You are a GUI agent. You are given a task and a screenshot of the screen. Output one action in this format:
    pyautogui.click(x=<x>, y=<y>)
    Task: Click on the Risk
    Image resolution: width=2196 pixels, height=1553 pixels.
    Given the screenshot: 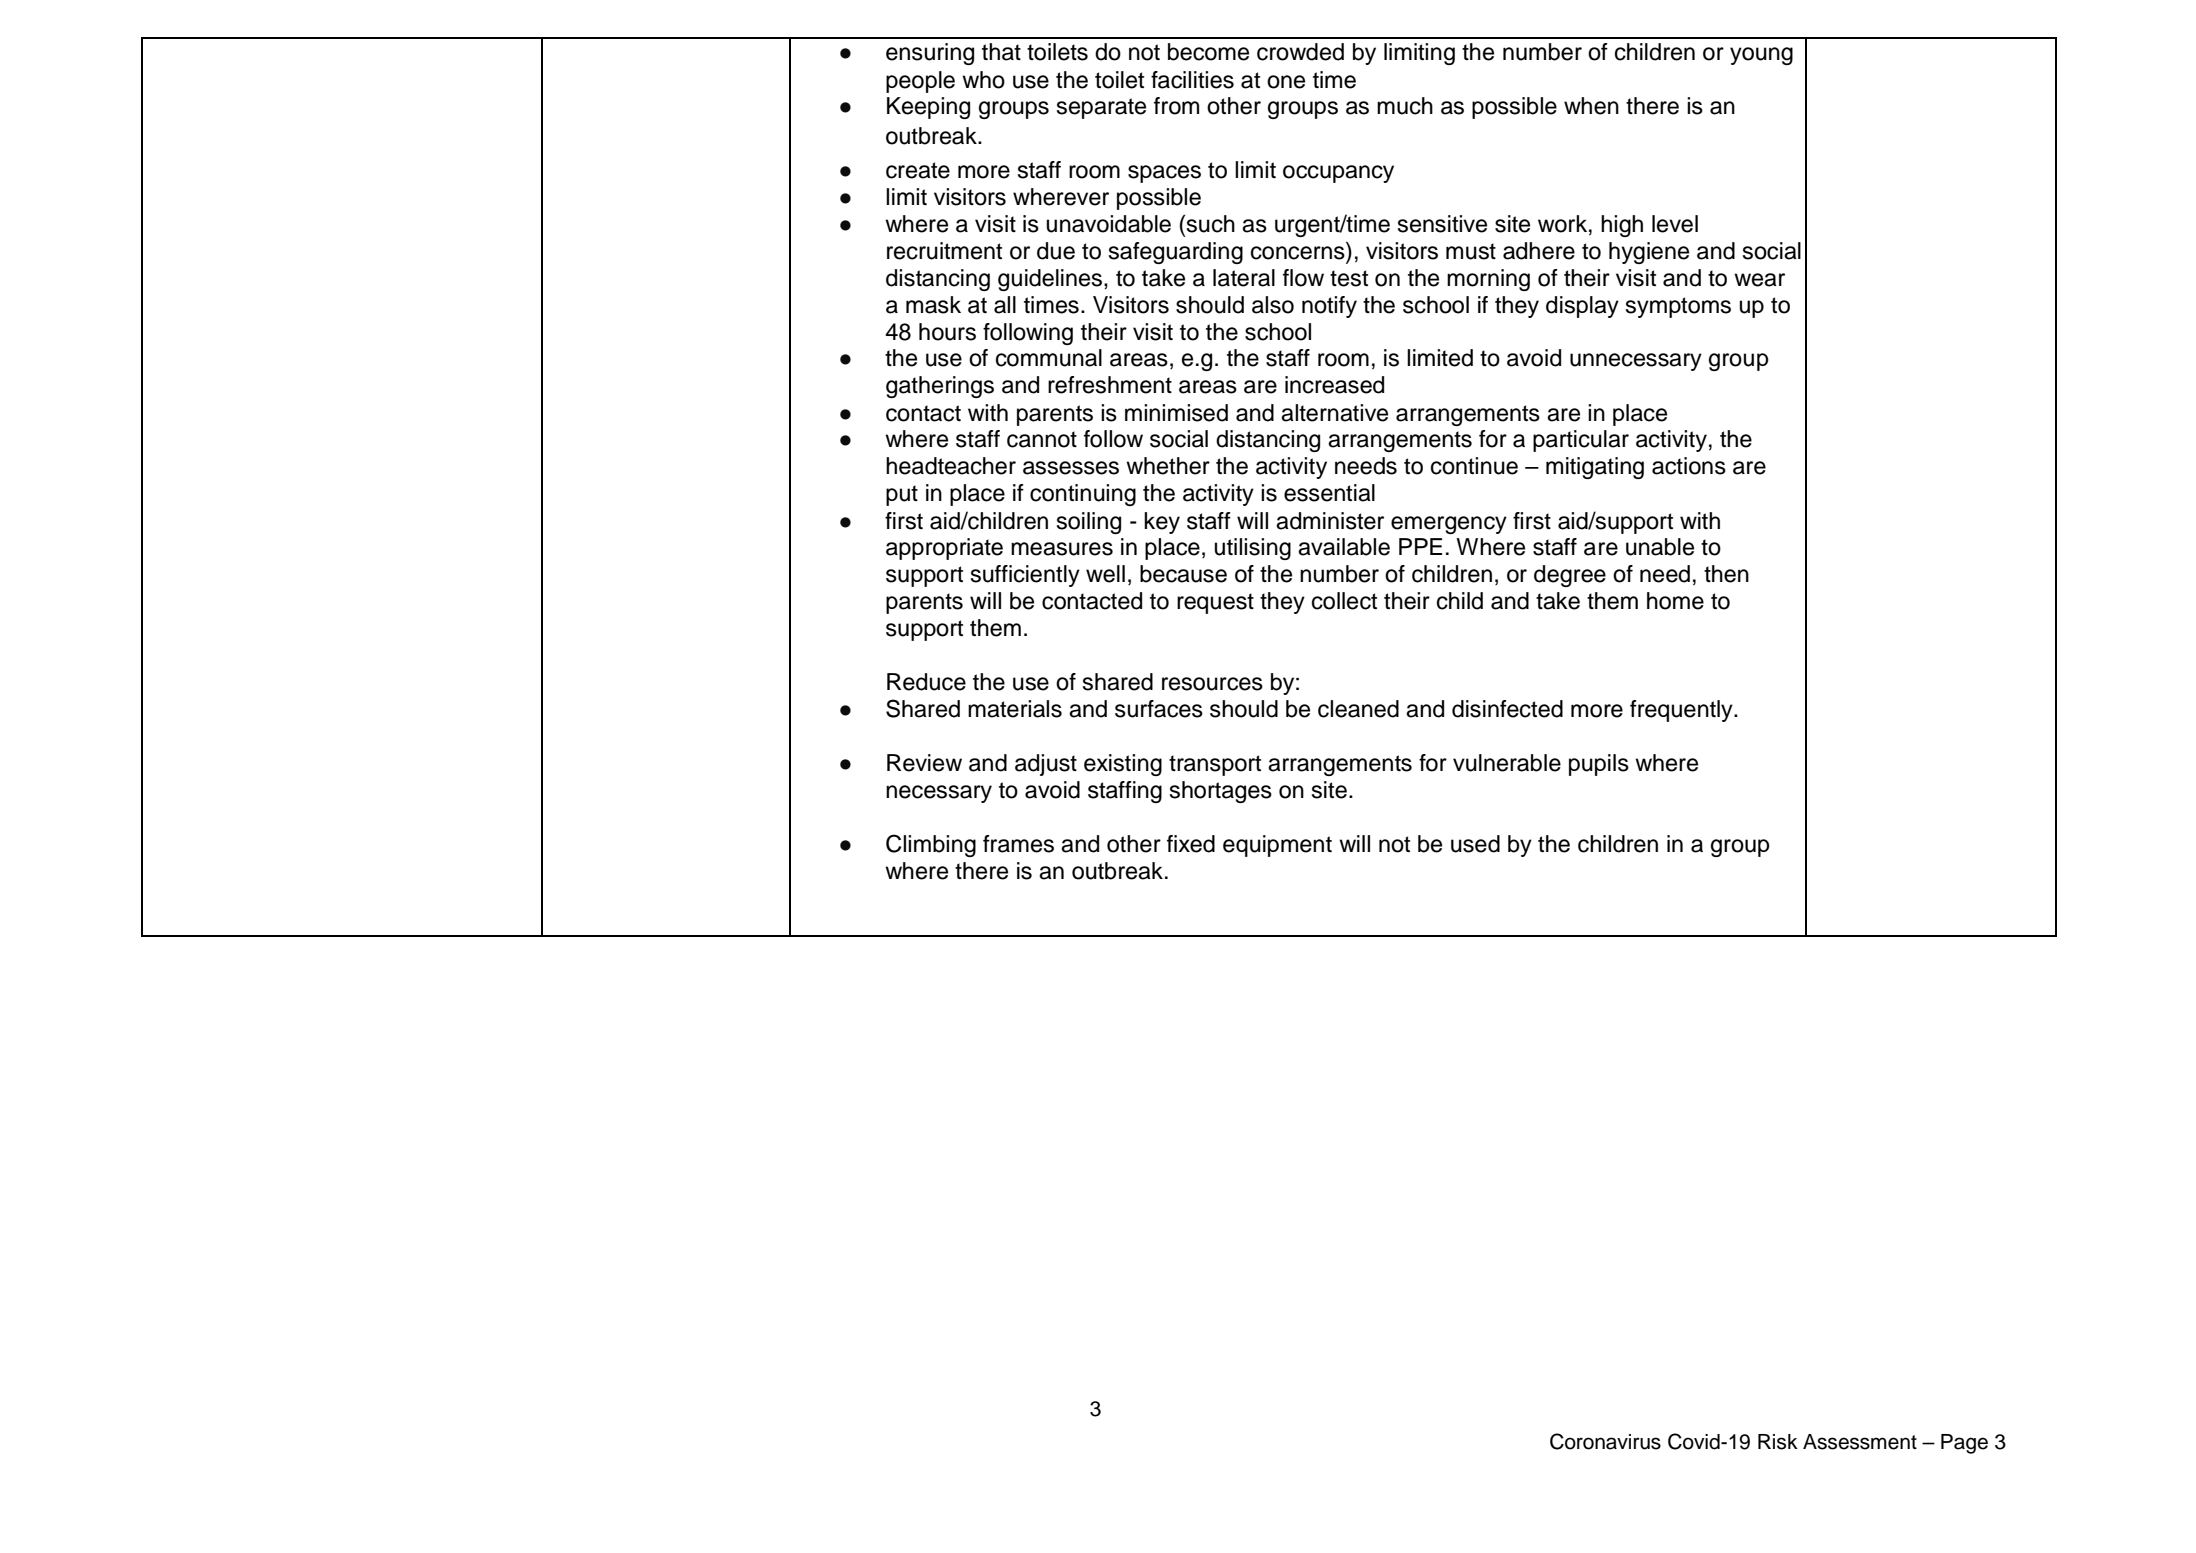 What is the action you would take?
    pyautogui.click(x=1778, y=1442)
